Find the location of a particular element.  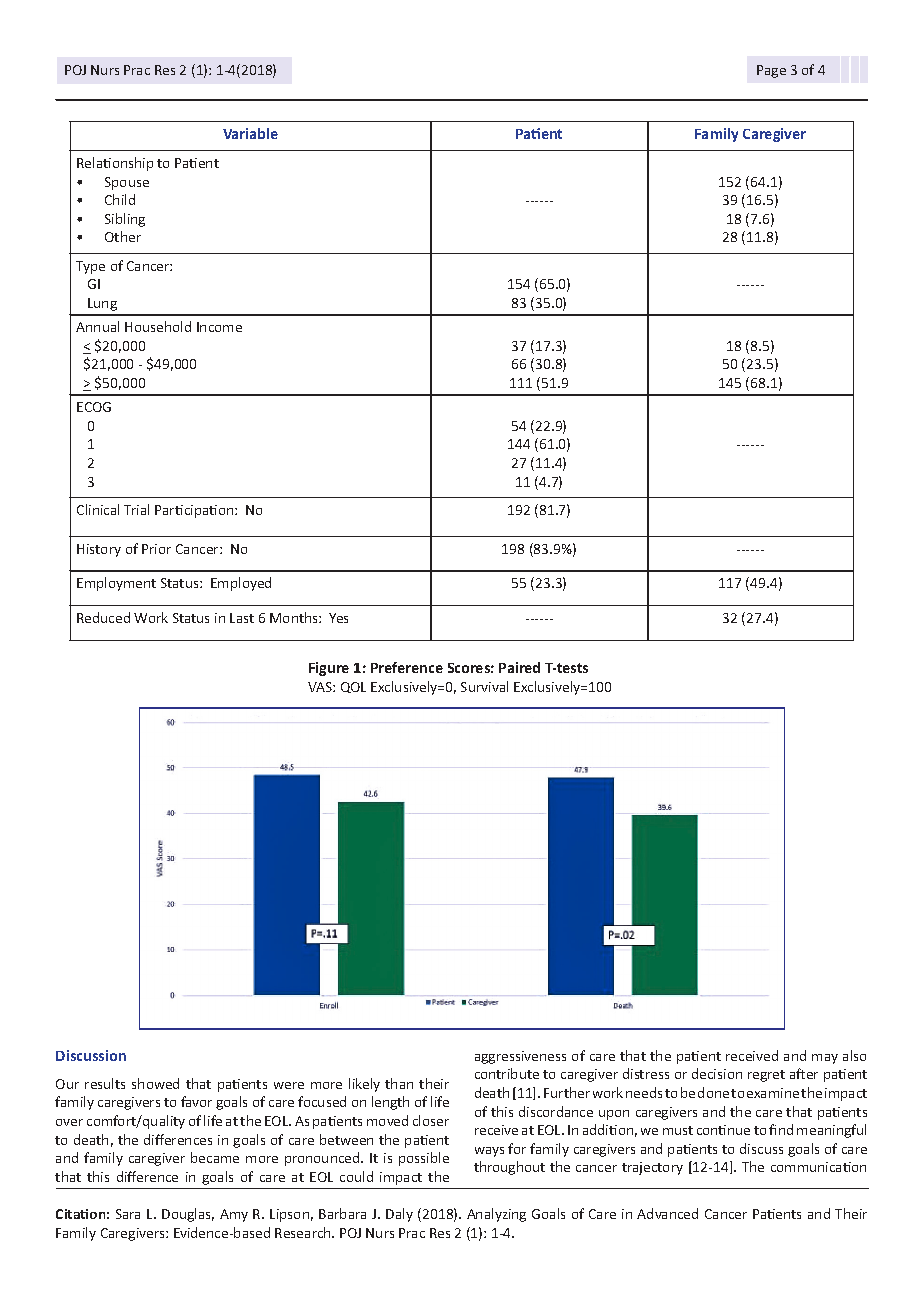

may is located at coordinates (825, 1059).
